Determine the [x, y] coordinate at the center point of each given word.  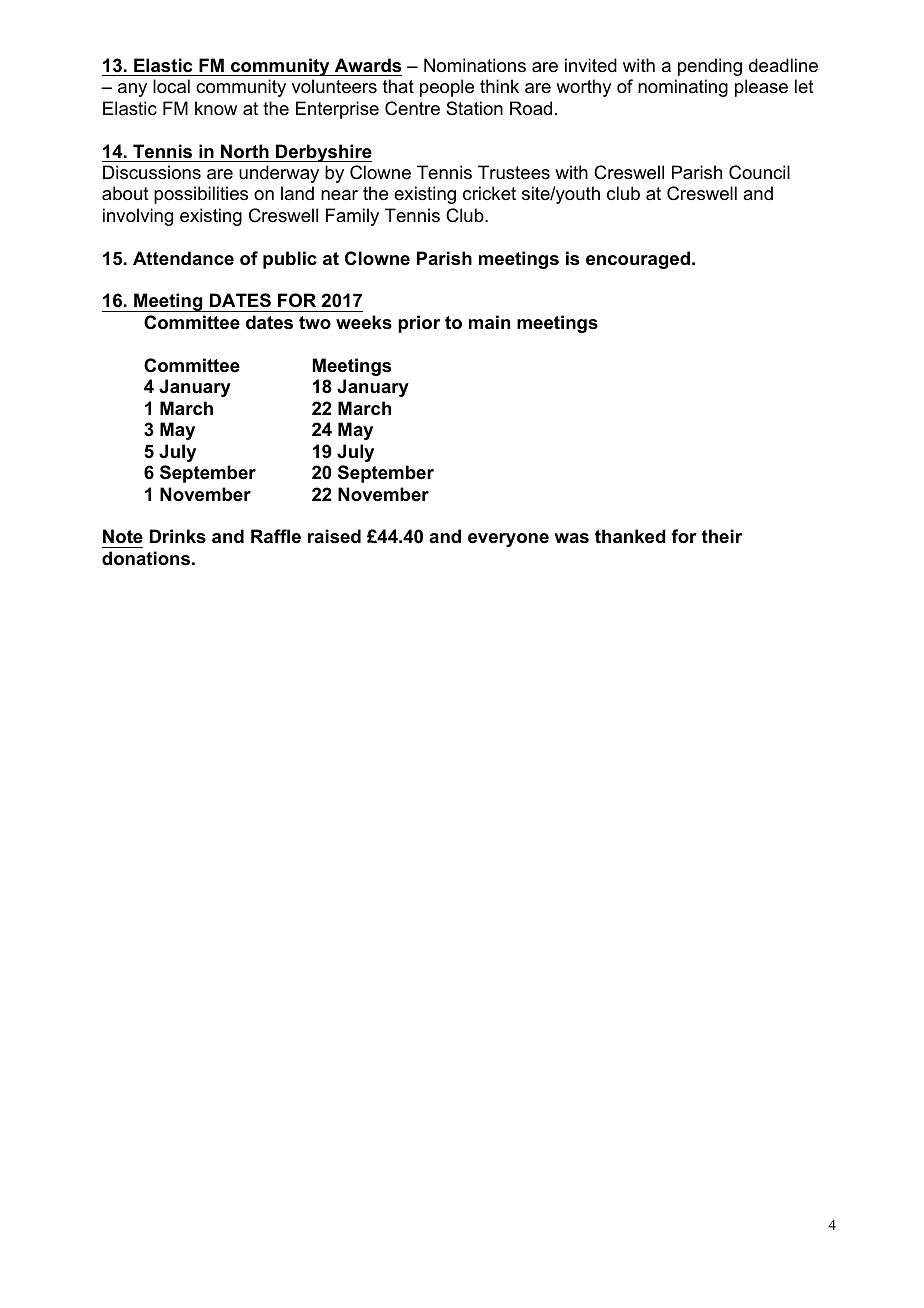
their [721, 536]
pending [710, 67]
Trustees [514, 172]
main [489, 322]
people [447, 88]
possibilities [201, 195]
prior [419, 324]
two [315, 323]
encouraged [638, 260]
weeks [364, 322]
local [171, 86]
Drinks [178, 536]
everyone [508, 540]
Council [759, 172]
